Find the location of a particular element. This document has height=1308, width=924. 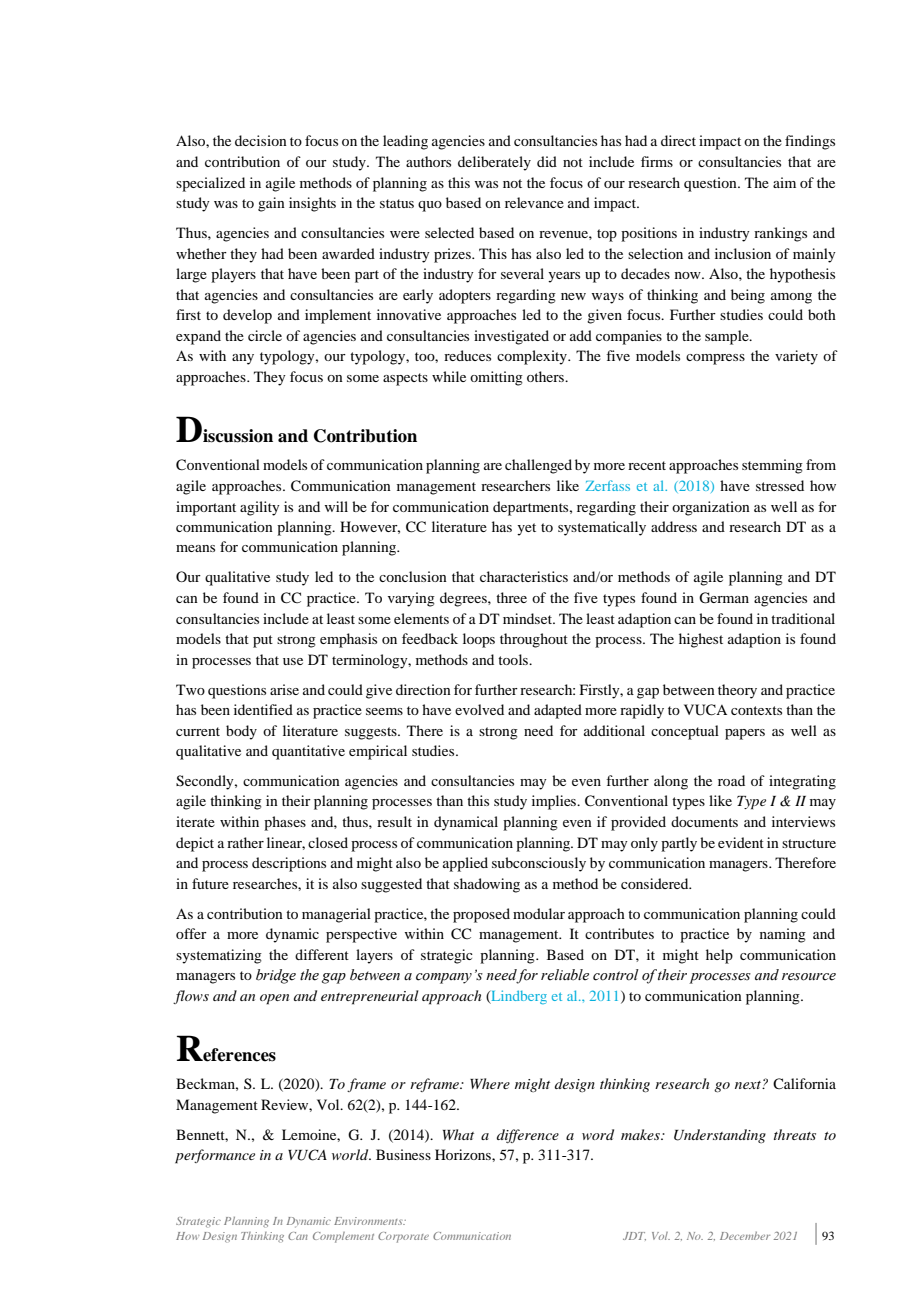

deliberately is located at coordinates (494, 163).
